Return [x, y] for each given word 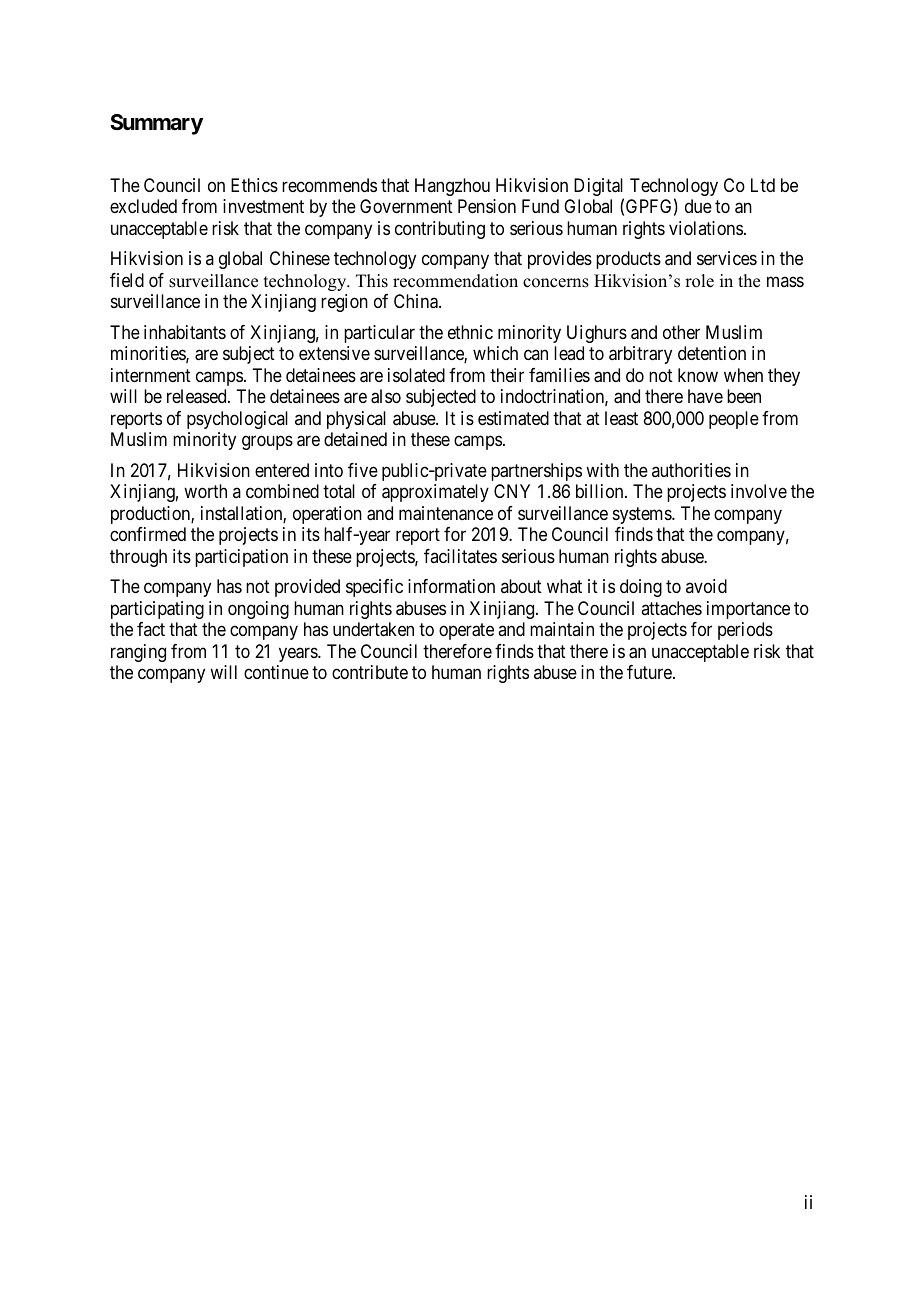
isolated [416, 375]
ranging [138, 653]
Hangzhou [452, 187]
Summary [156, 124]
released [198, 396]
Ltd [763, 185]
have [705, 396]
